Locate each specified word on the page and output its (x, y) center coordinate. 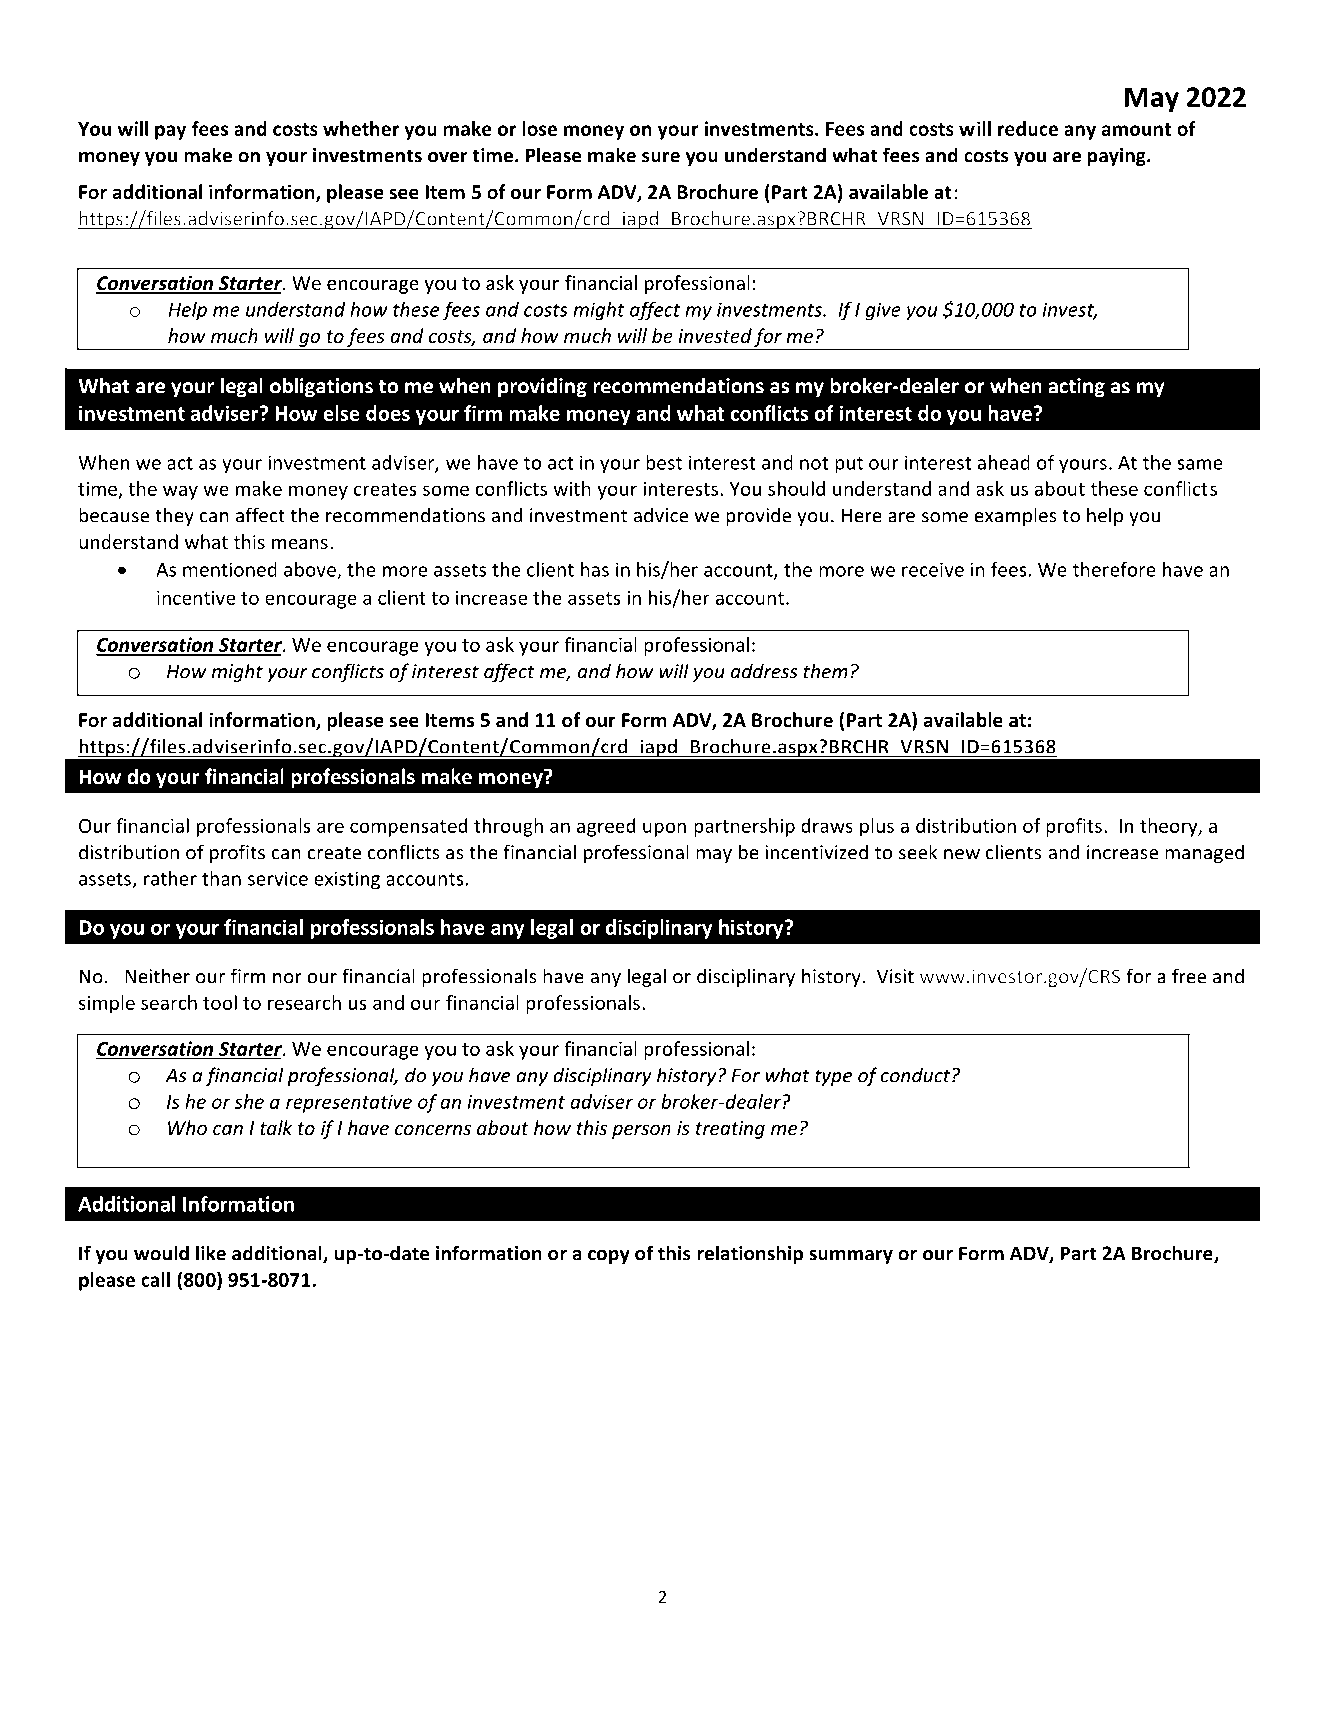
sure (661, 157)
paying (1118, 157)
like (211, 1253)
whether (361, 128)
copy (609, 1257)
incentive (196, 597)
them (826, 671)
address (764, 671)
